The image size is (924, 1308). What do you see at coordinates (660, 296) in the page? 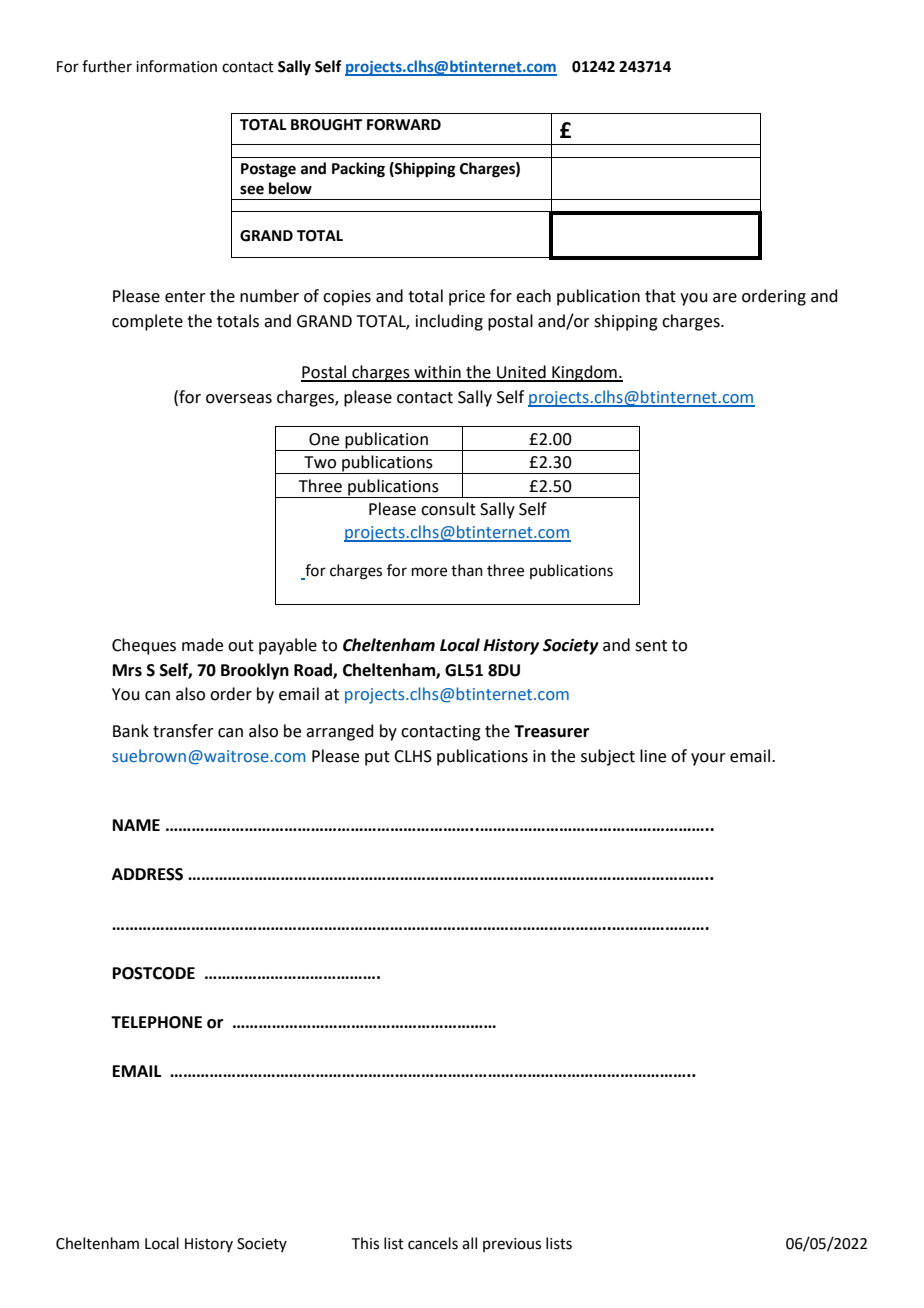
I see `that` at bounding box center [660, 296].
